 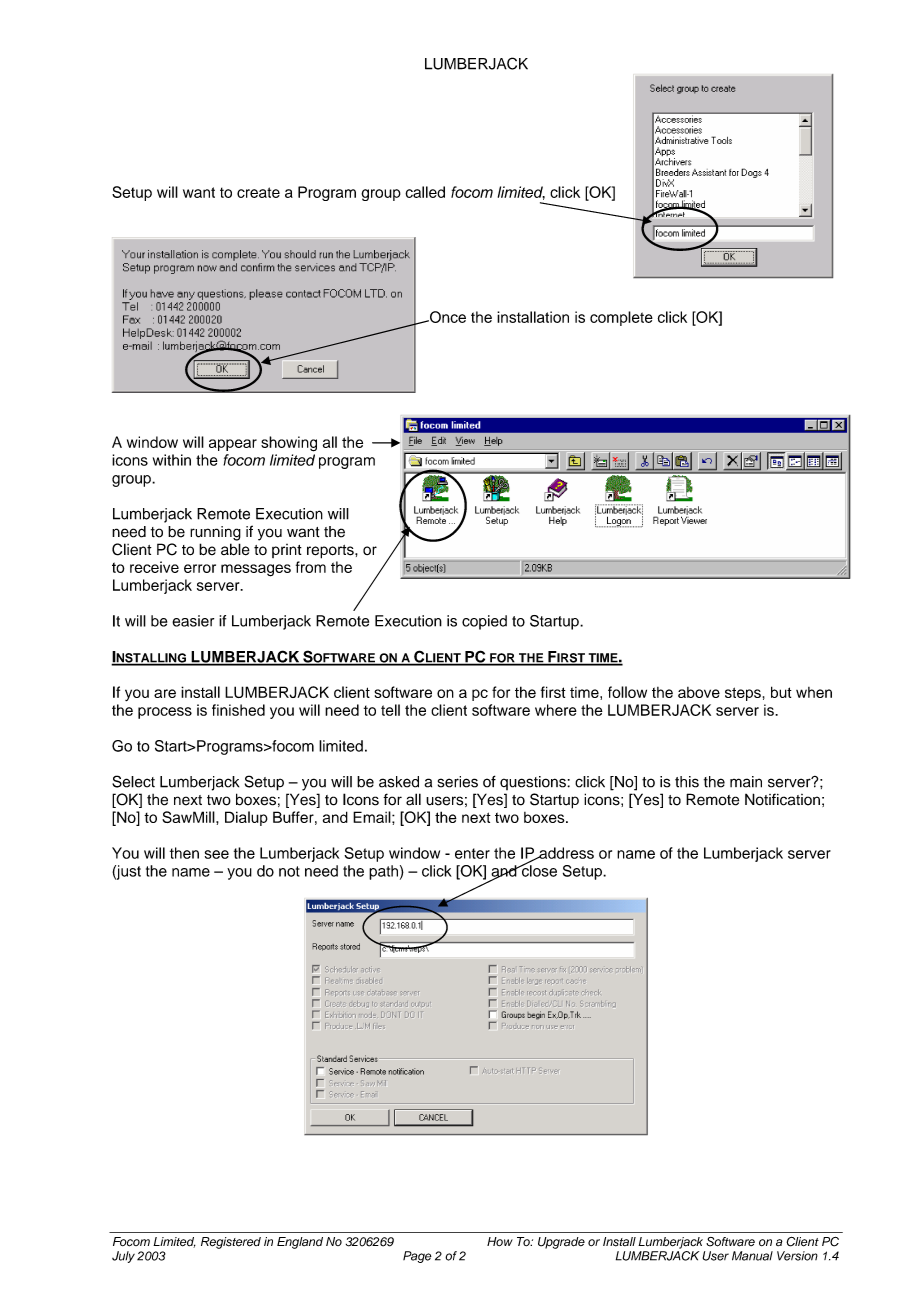 What do you see at coordinates (331, 552) in the screenshot?
I see `reports` at bounding box center [331, 552].
